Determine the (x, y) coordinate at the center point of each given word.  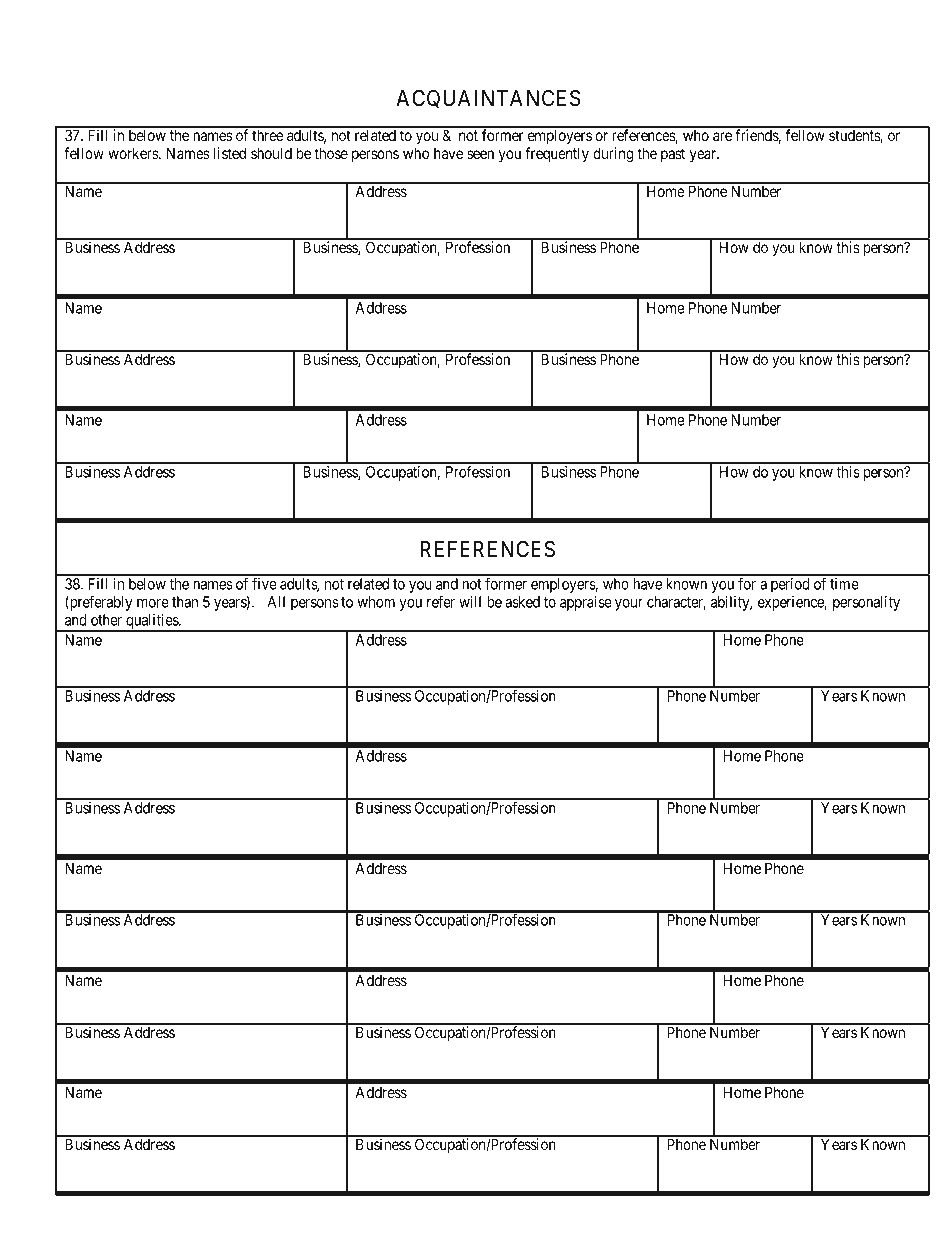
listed (229, 153)
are (722, 136)
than (185, 602)
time (844, 584)
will (470, 602)
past (673, 155)
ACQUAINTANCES (488, 99)
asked (522, 602)
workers (134, 153)
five (264, 583)
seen (480, 154)
